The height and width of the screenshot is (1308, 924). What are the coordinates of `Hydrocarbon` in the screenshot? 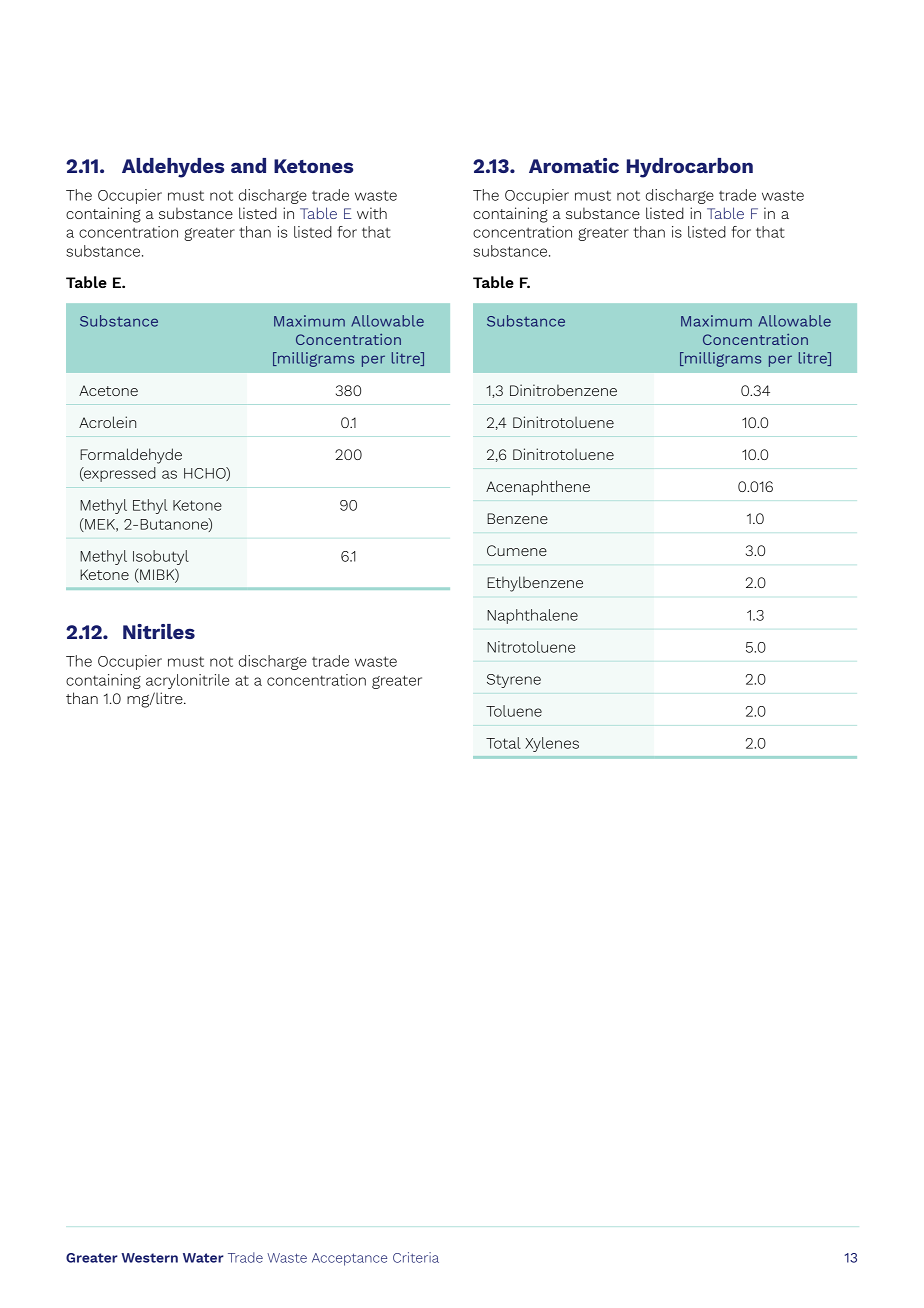 It's located at (690, 168).
